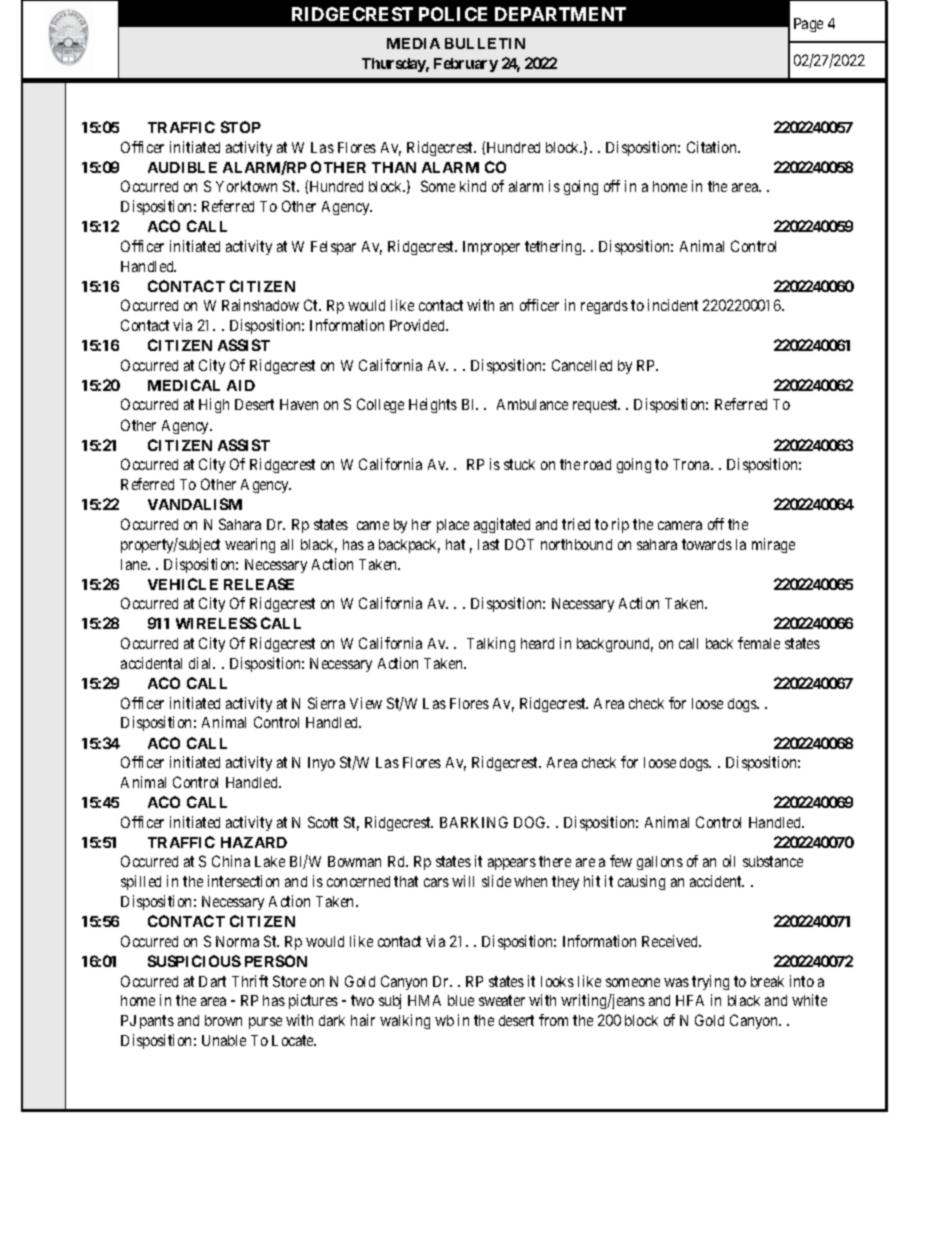 The height and width of the screenshot is (1233, 952). Describe the element at coordinates (808, 25) in the screenshot. I see `Page` at that location.
